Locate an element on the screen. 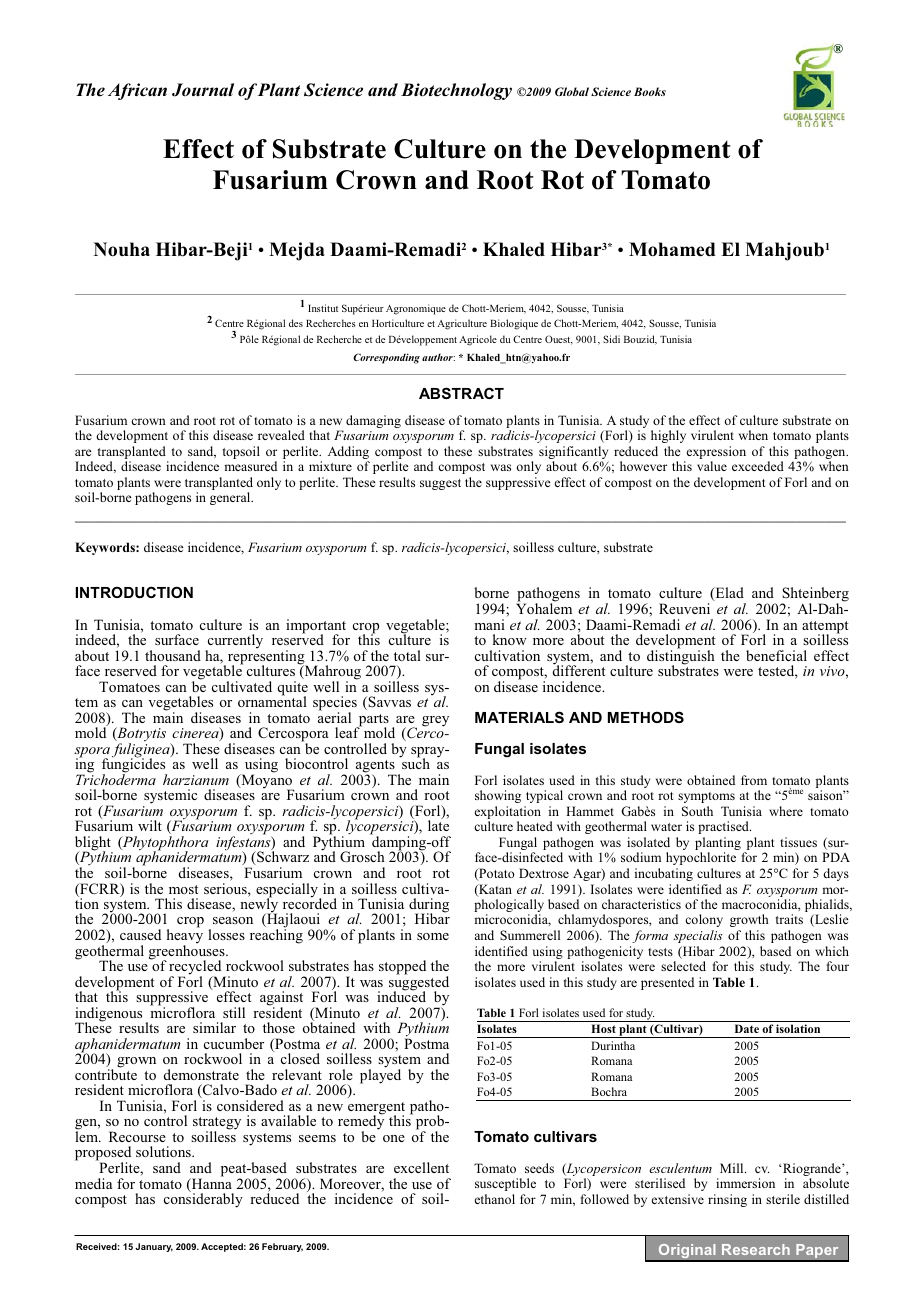 The image size is (924, 1308). revealed is located at coordinates (281, 435).
